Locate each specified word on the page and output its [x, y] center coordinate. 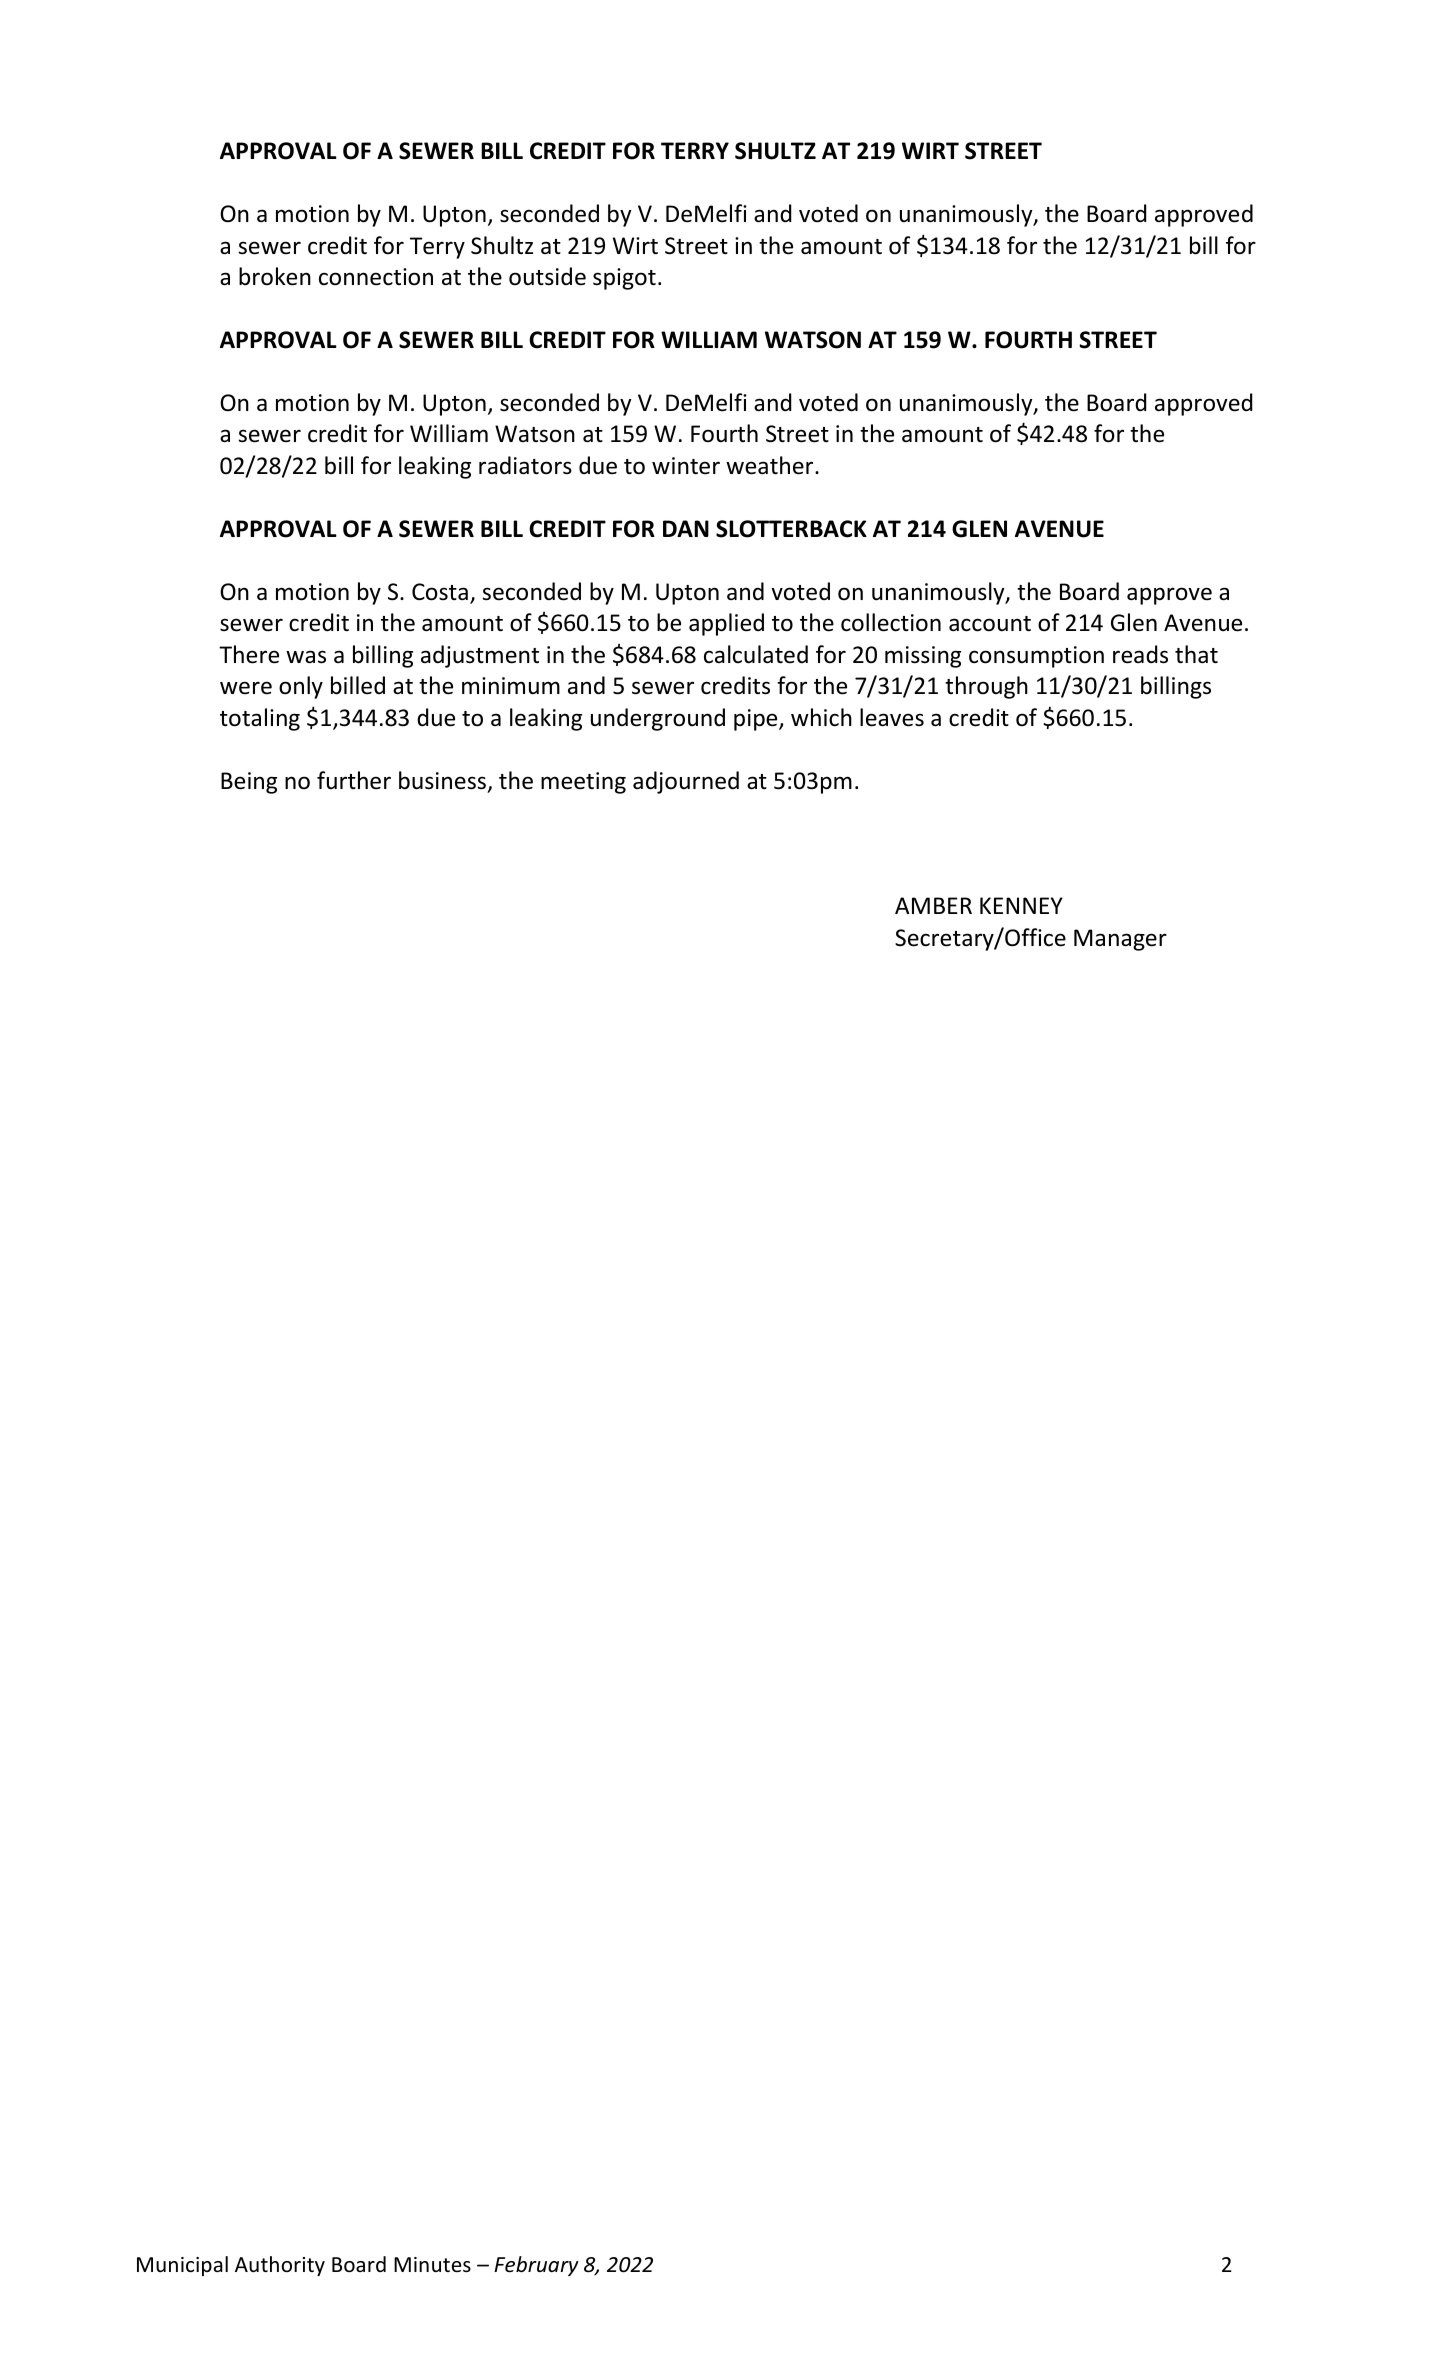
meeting [583, 783]
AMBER [933, 905]
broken [275, 276]
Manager [1120, 940]
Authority [280, 2266]
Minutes [432, 2264]
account [990, 624]
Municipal [182, 2266]
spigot [624, 279]
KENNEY [1021, 905]
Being [249, 783]
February [536, 2266]
